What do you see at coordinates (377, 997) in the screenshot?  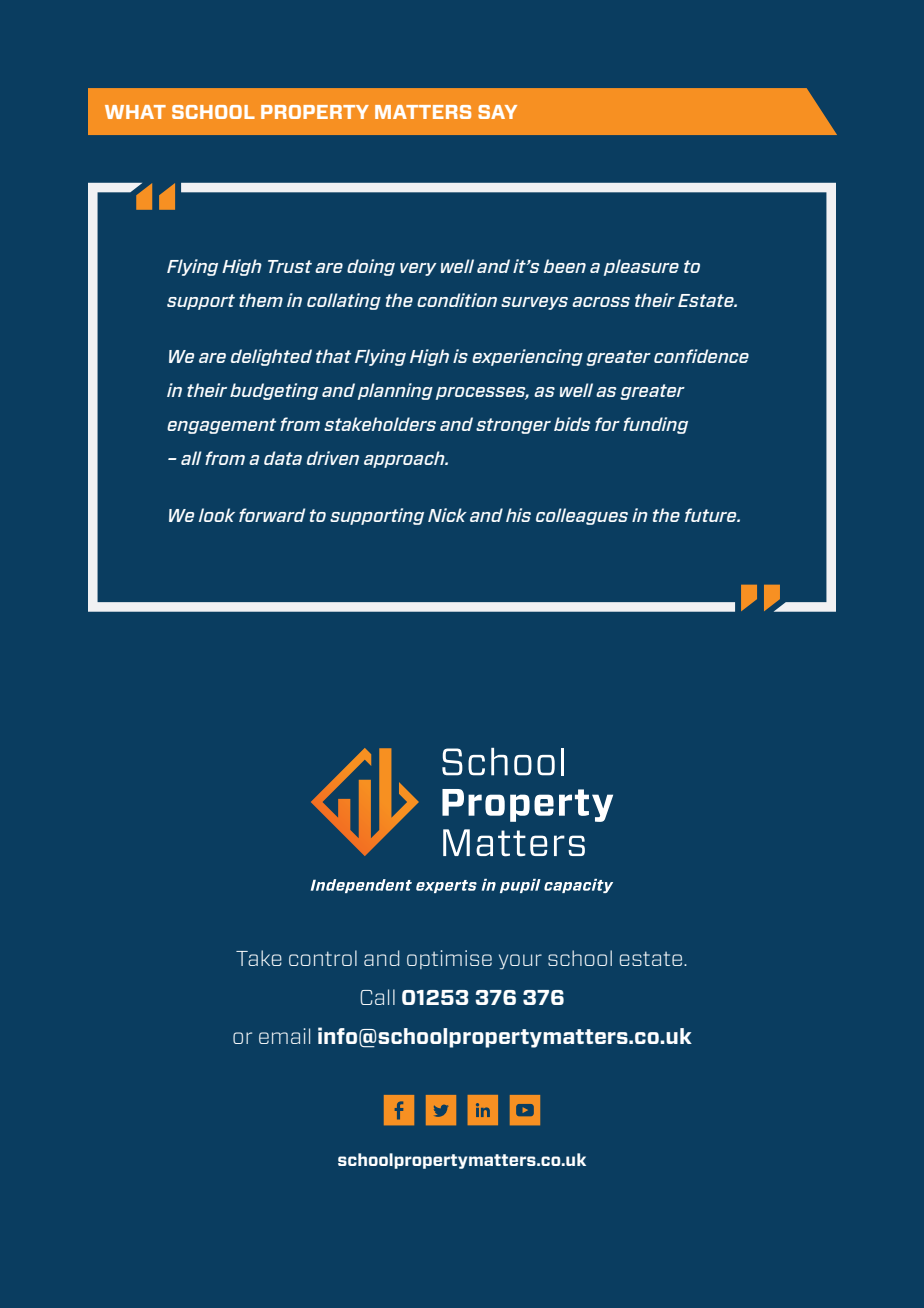 I see `Call` at bounding box center [377, 997].
